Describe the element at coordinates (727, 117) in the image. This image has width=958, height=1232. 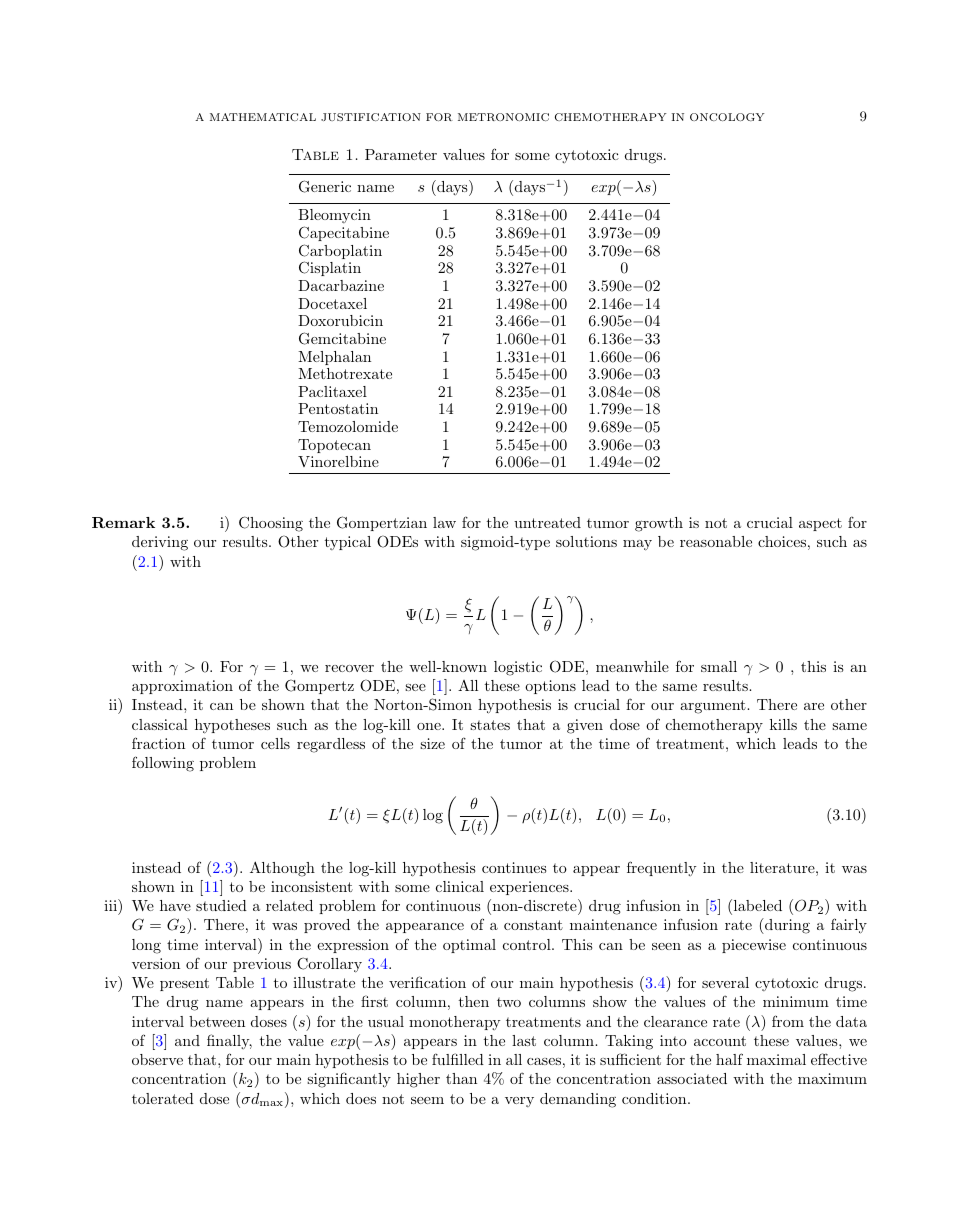
I see `ONCOLOGY` at that location.
